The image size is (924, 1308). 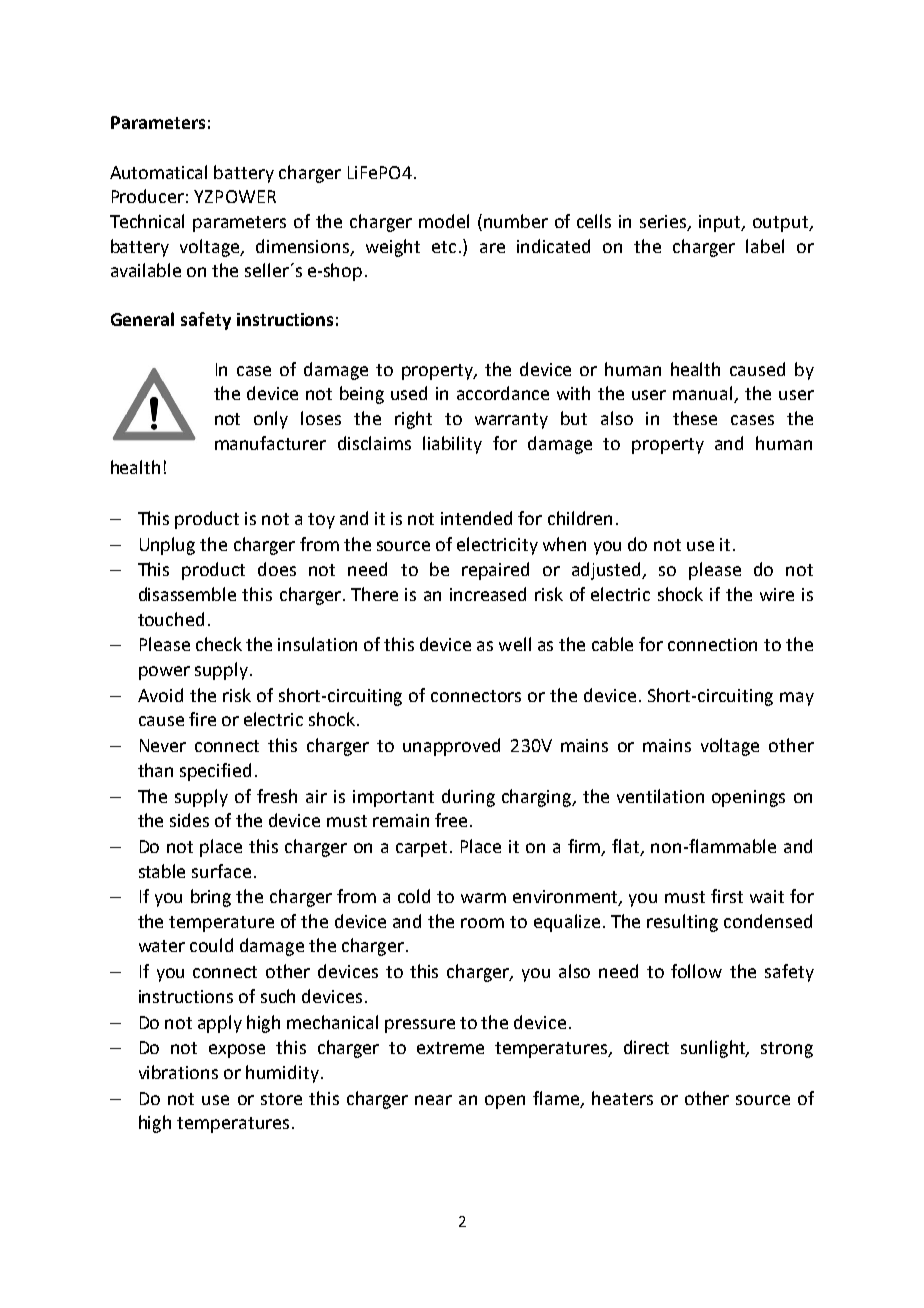 What do you see at coordinates (146, 270) in the image?
I see `available` at bounding box center [146, 270].
